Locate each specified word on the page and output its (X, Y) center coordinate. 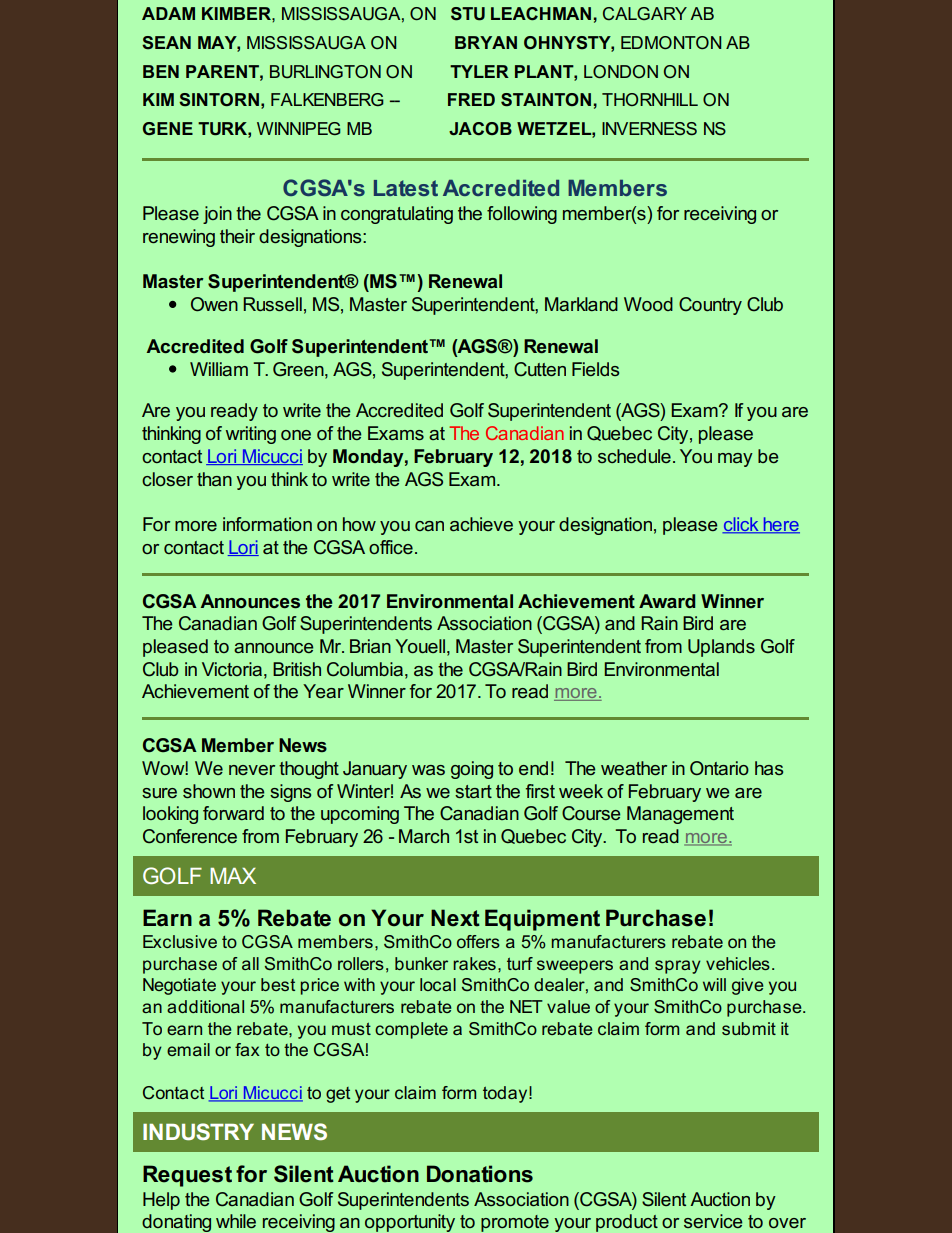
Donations (480, 1174)
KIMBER (237, 13)
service (713, 1221)
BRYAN (486, 42)
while (236, 1221)
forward (233, 813)
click (741, 525)
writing (251, 435)
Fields (595, 369)
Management (680, 815)
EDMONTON (671, 42)
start (473, 791)
